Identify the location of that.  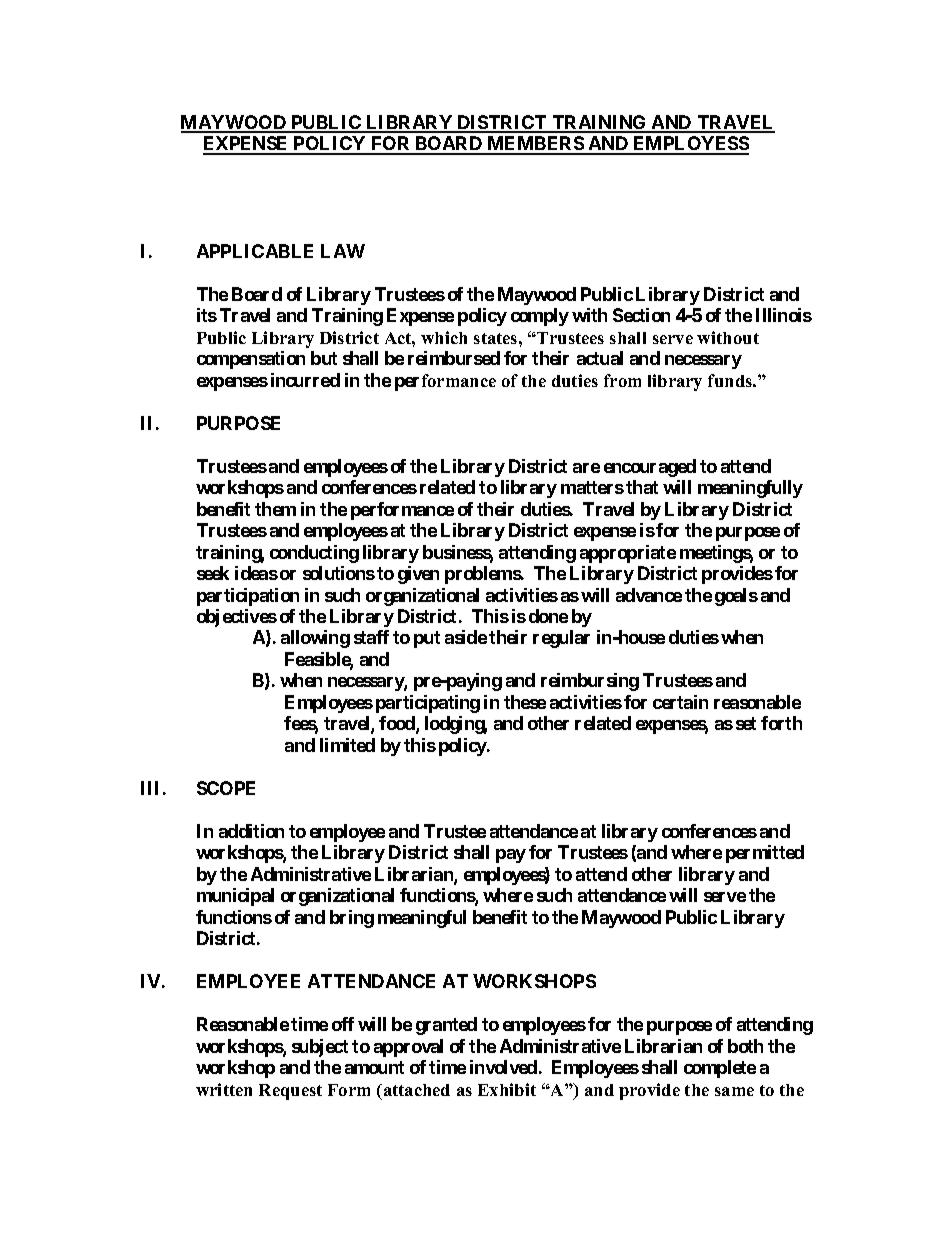
(642, 487).
